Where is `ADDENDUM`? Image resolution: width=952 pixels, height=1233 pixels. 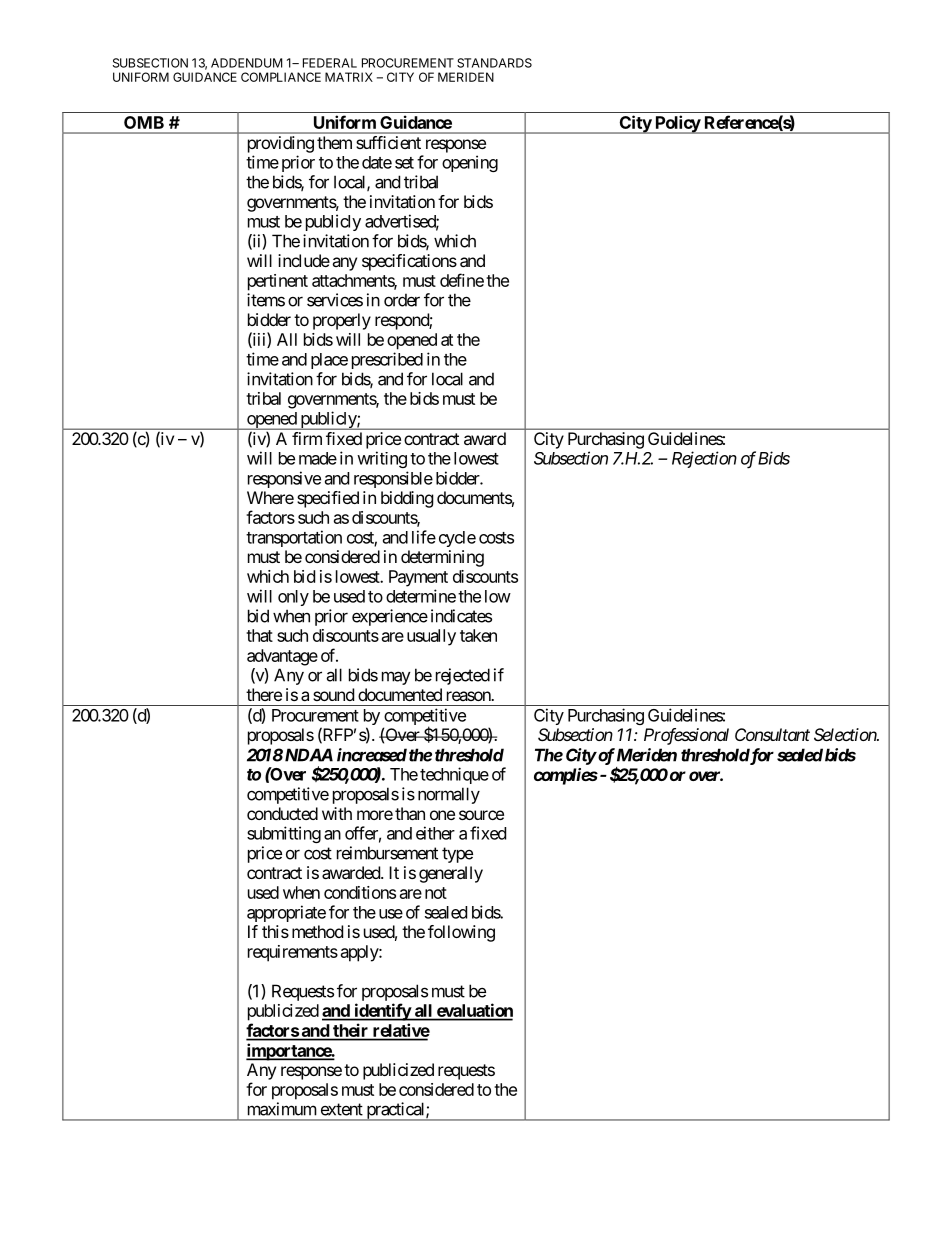 ADDENDUM is located at coordinates (246, 63).
